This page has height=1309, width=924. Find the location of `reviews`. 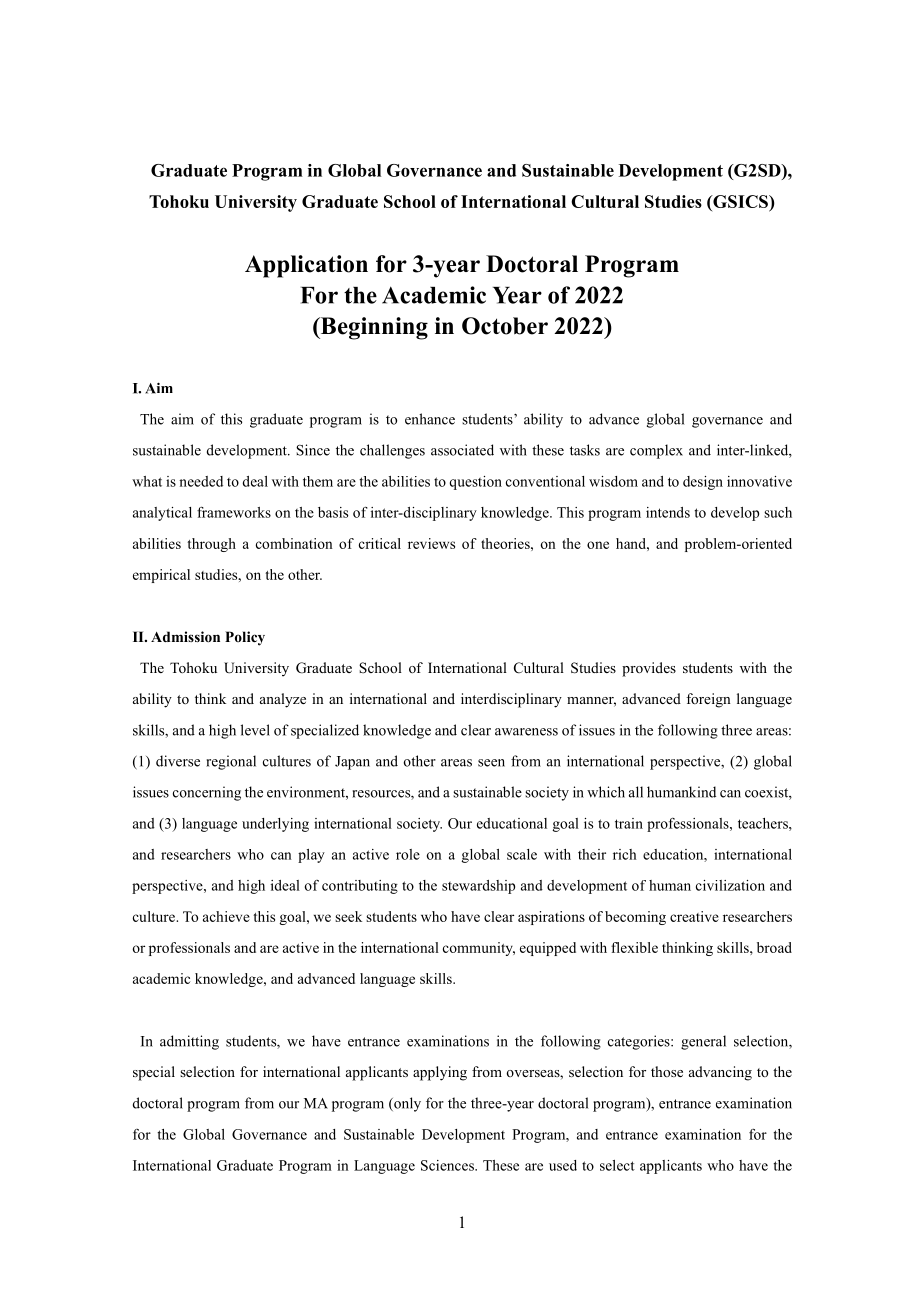

reviews is located at coordinates (431, 543).
